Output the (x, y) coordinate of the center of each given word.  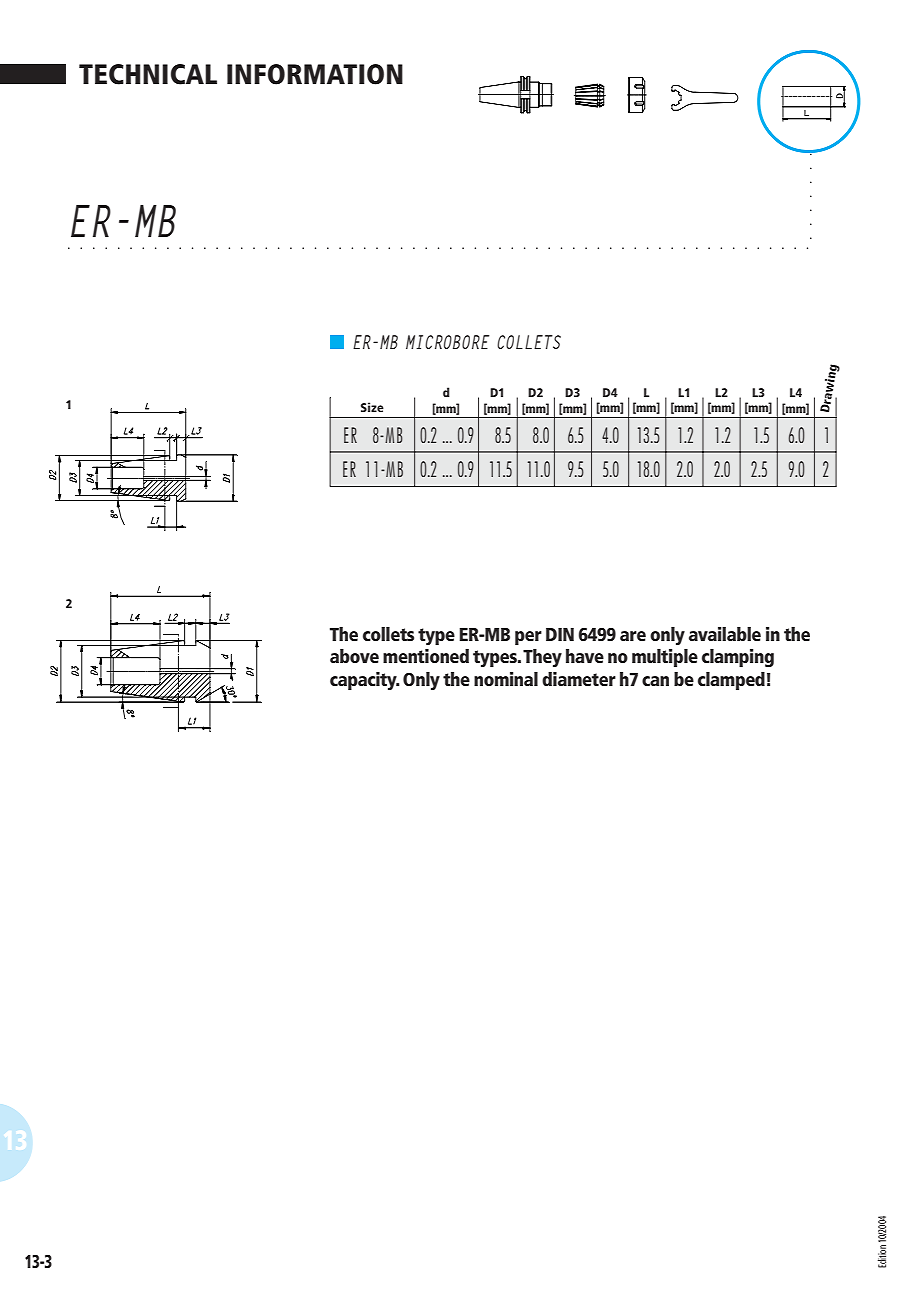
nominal (506, 679)
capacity (364, 681)
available (725, 634)
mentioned (426, 656)
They (542, 658)
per (528, 638)
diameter (579, 679)
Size (372, 407)
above (354, 656)
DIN (560, 634)
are (633, 636)
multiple (665, 658)
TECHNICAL (148, 74)
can (655, 681)
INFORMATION (315, 74)
